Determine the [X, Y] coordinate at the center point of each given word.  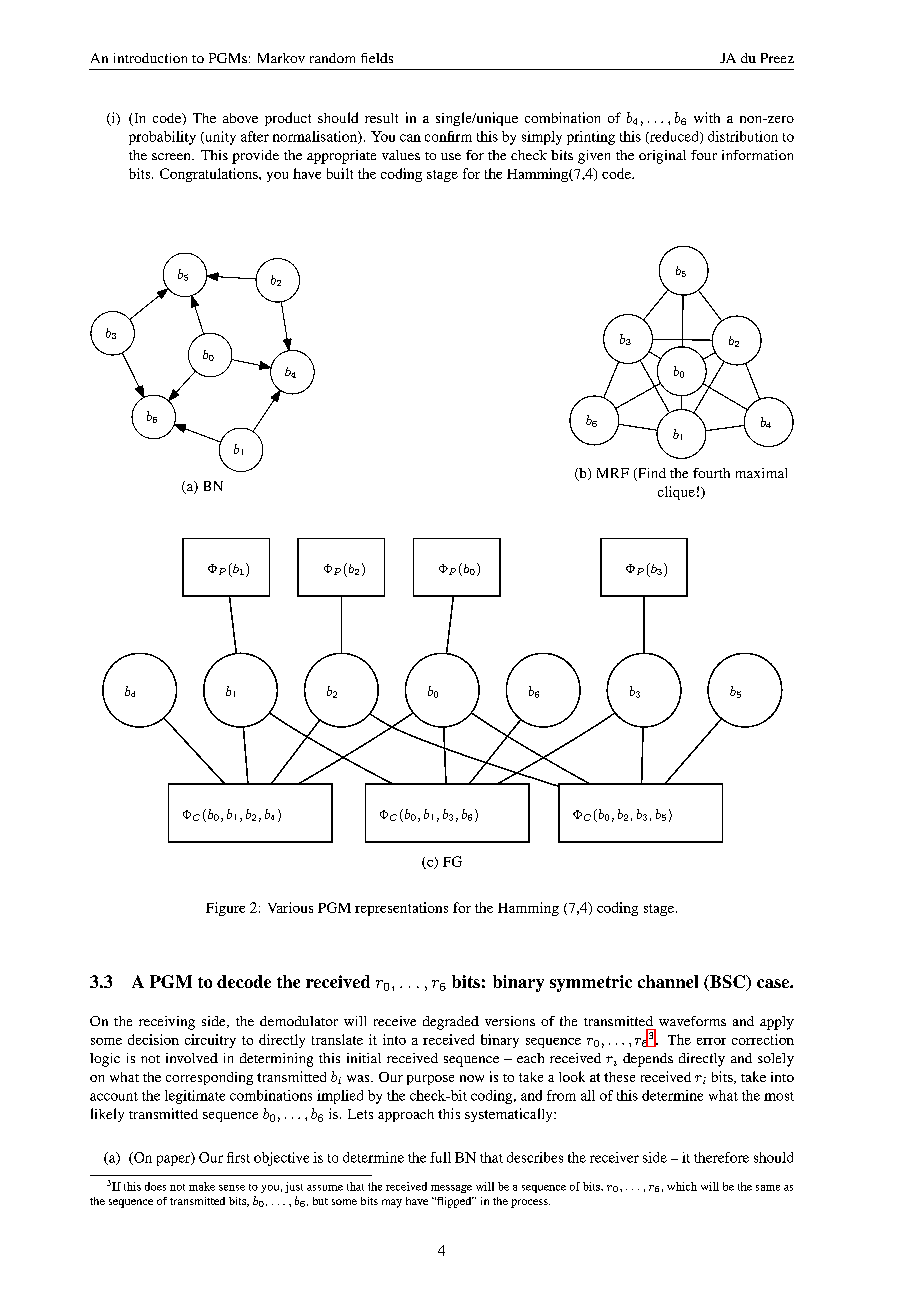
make [202, 1186]
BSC [728, 983]
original [662, 157]
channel [668, 981]
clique [676, 493]
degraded [451, 1023]
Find [651, 474]
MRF [613, 473]
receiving [167, 1023]
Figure [225, 909]
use [451, 156]
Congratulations [210, 175]
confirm [448, 136]
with [707, 117]
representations [401, 909]
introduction [150, 58]
